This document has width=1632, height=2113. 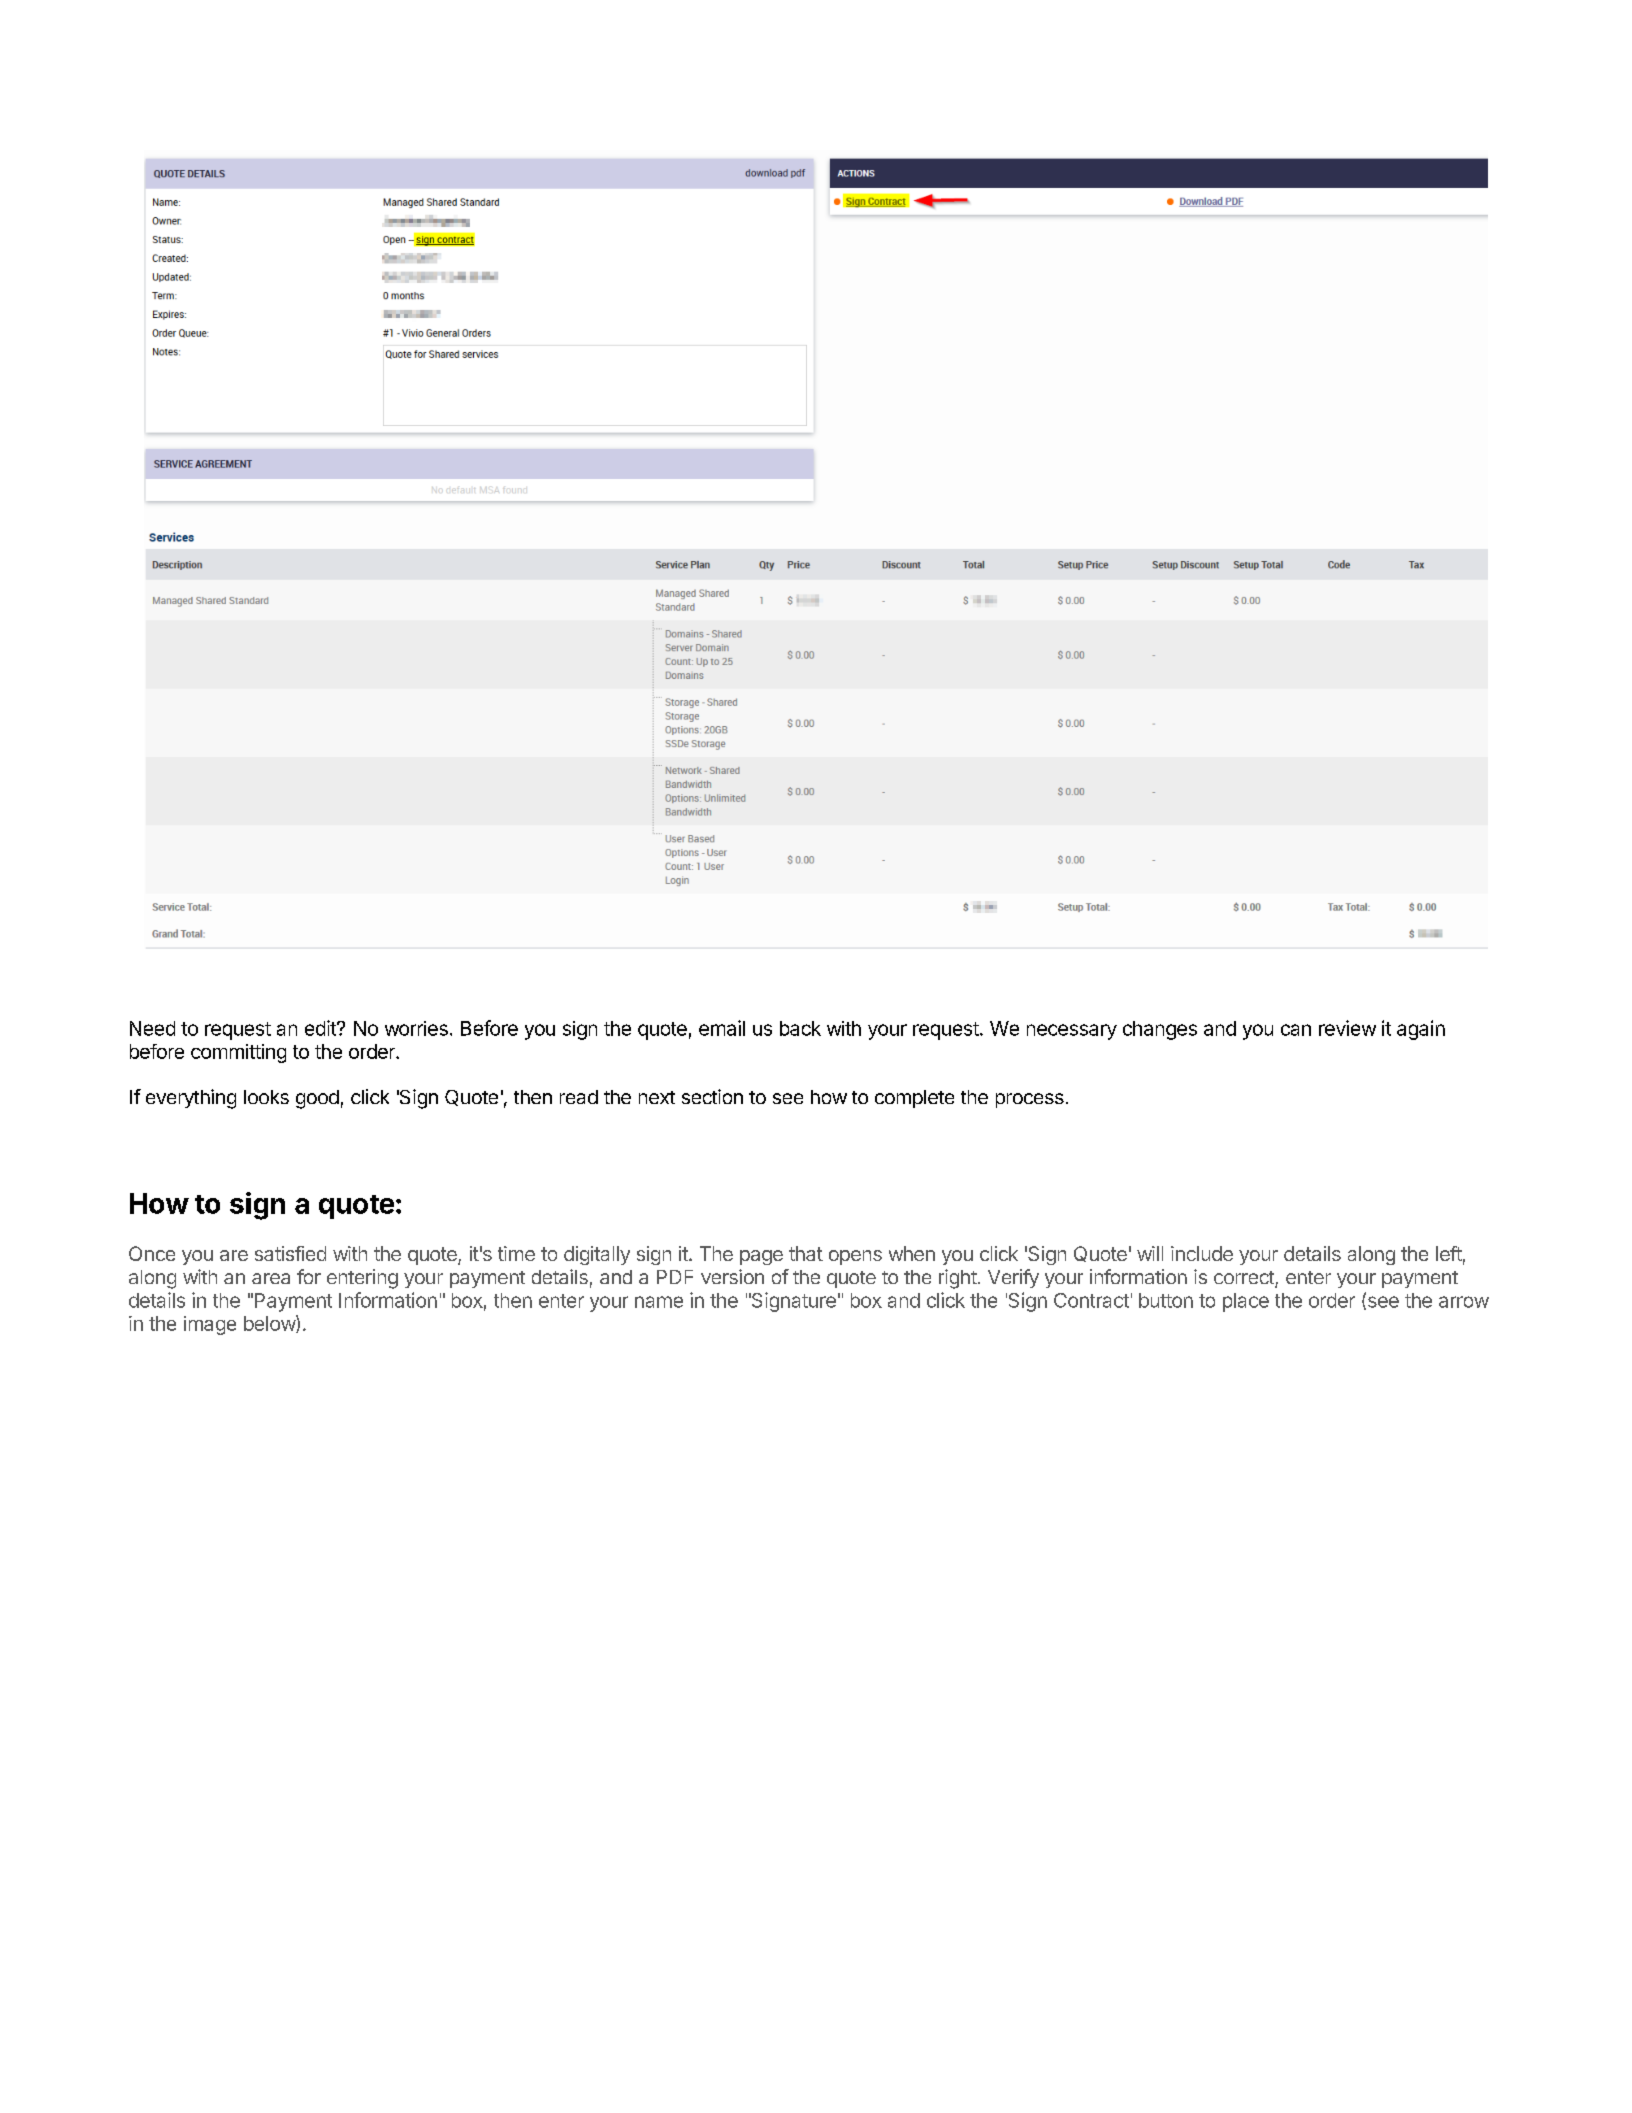 I want to click on that, so click(x=806, y=1253).
